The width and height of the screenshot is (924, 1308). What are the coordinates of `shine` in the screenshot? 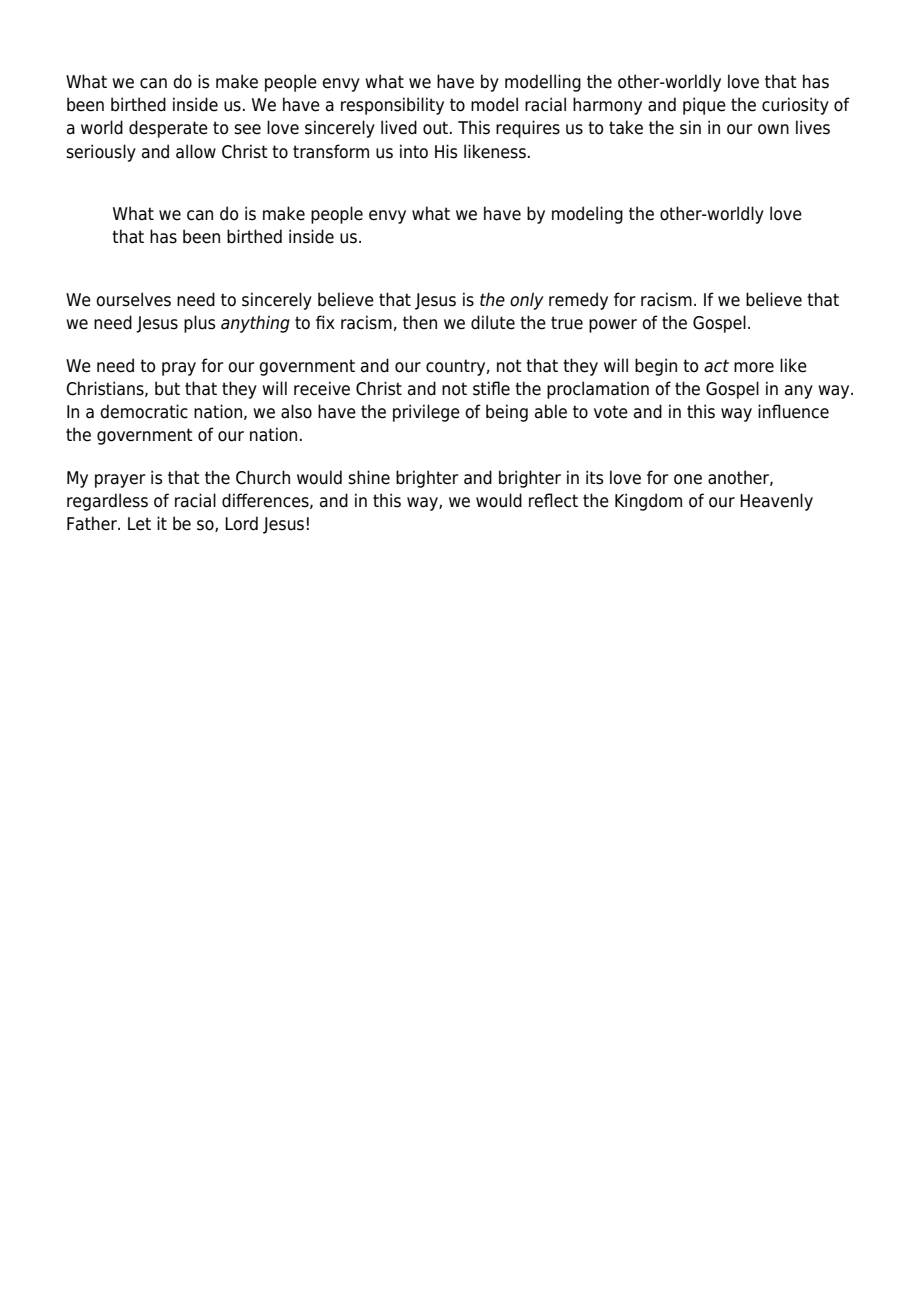 It's located at (369, 477).
